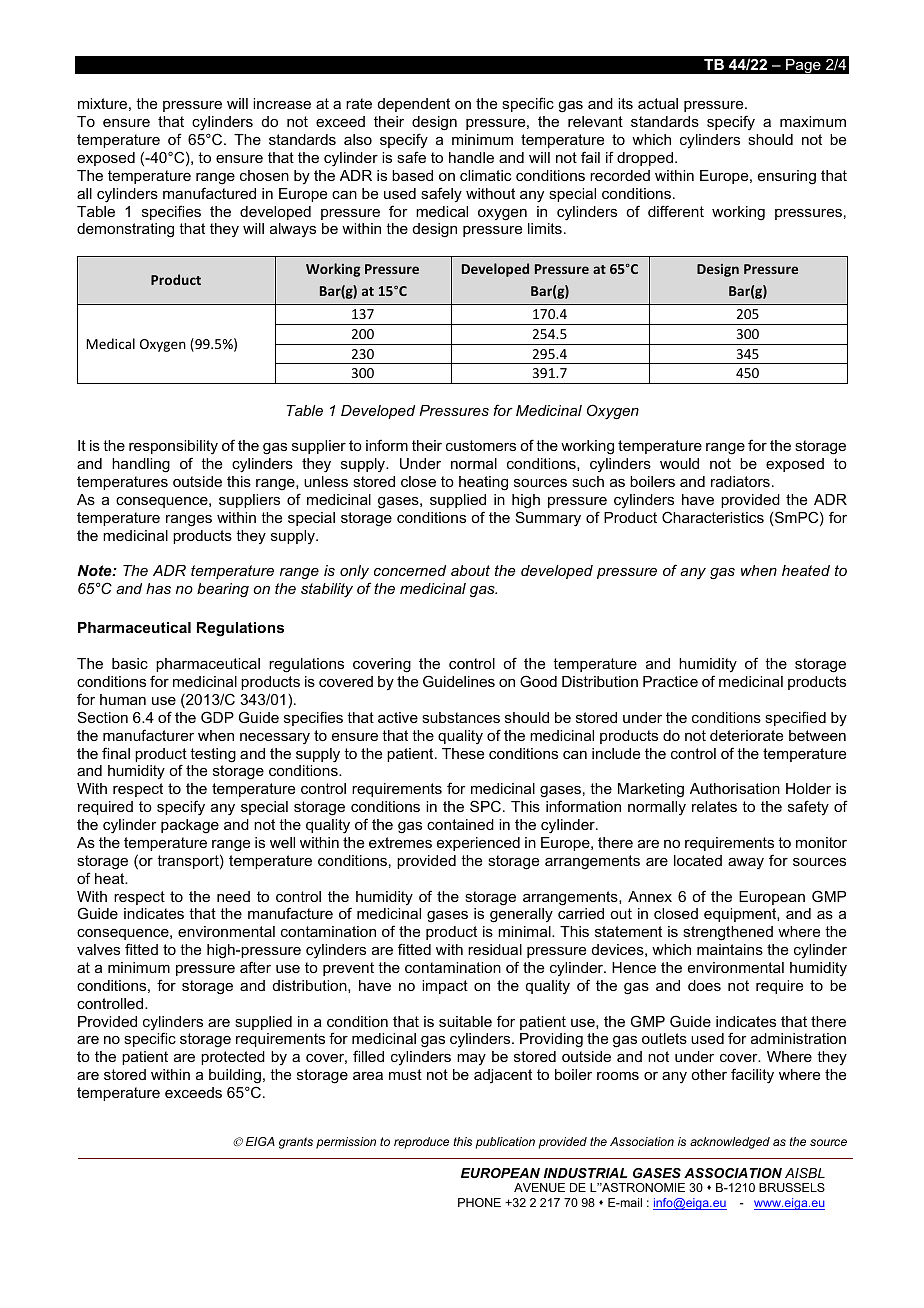  What do you see at coordinates (670, 681) in the image?
I see `Practice` at bounding box center [670, 681].
